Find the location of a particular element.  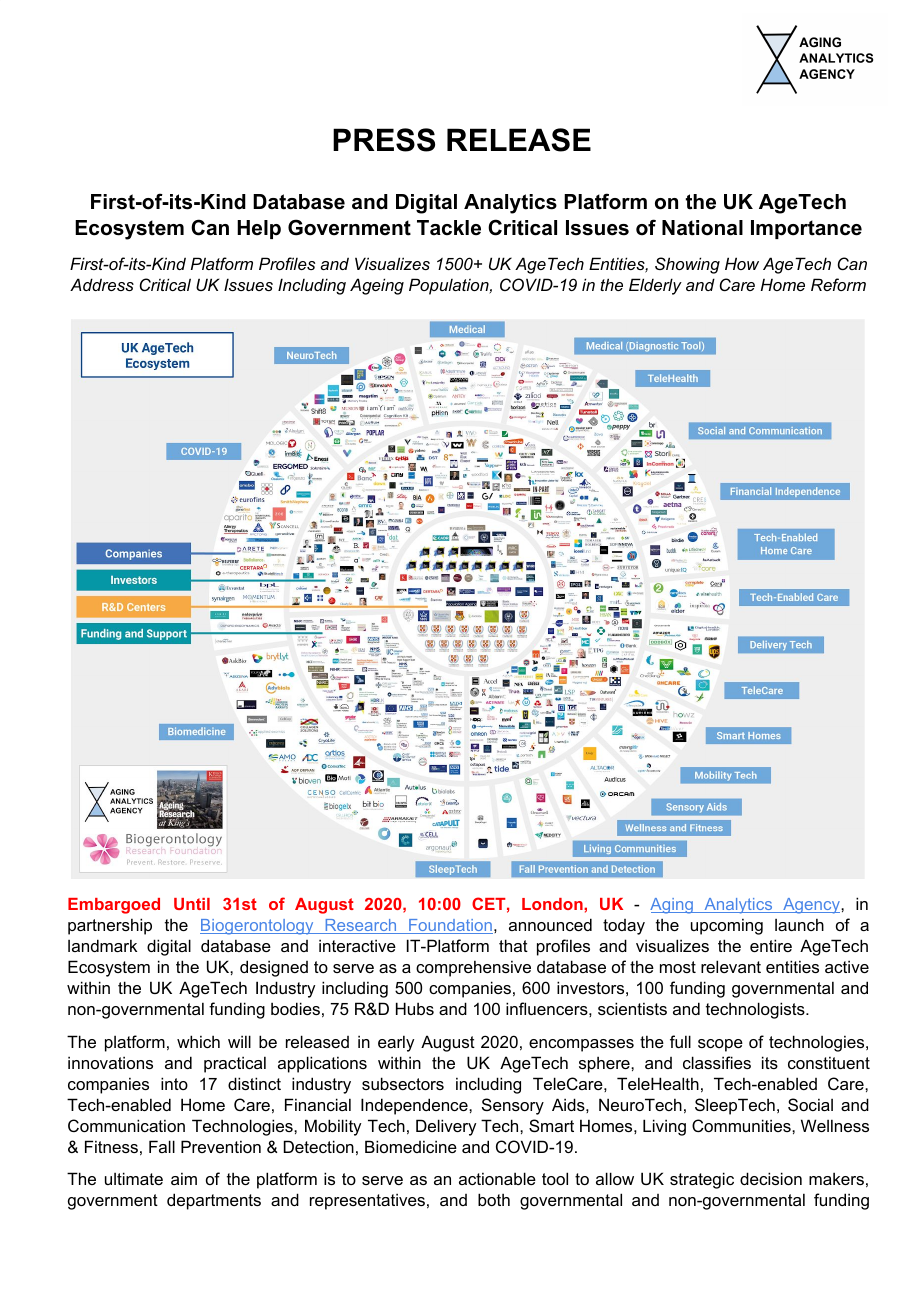

National is located at coordinates (702, 228).
